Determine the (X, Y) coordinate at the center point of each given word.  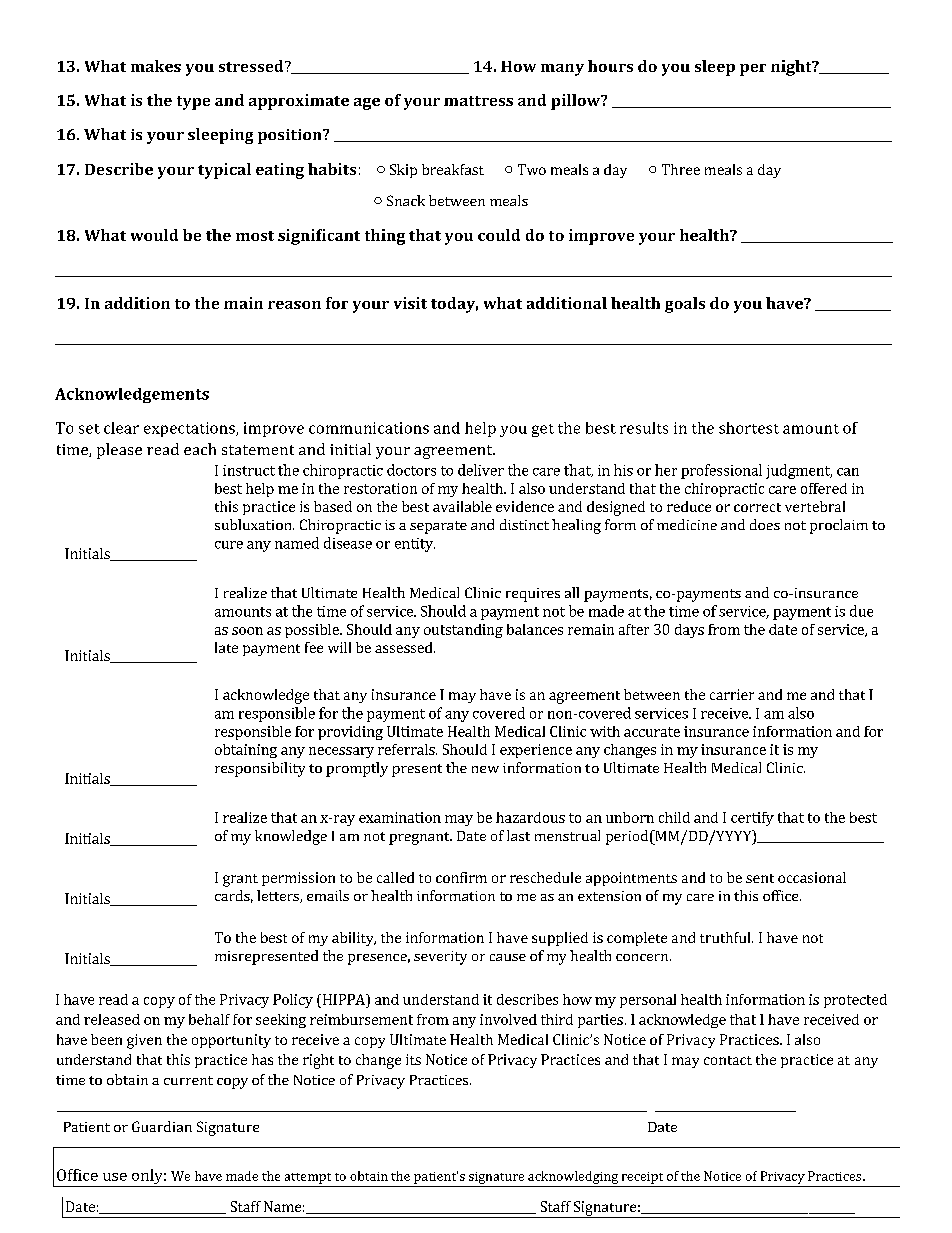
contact (728, 1060)
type (193, 103)
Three (681, 169)
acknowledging (573, 1177)
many (562, 70)
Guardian (162, 1126)
